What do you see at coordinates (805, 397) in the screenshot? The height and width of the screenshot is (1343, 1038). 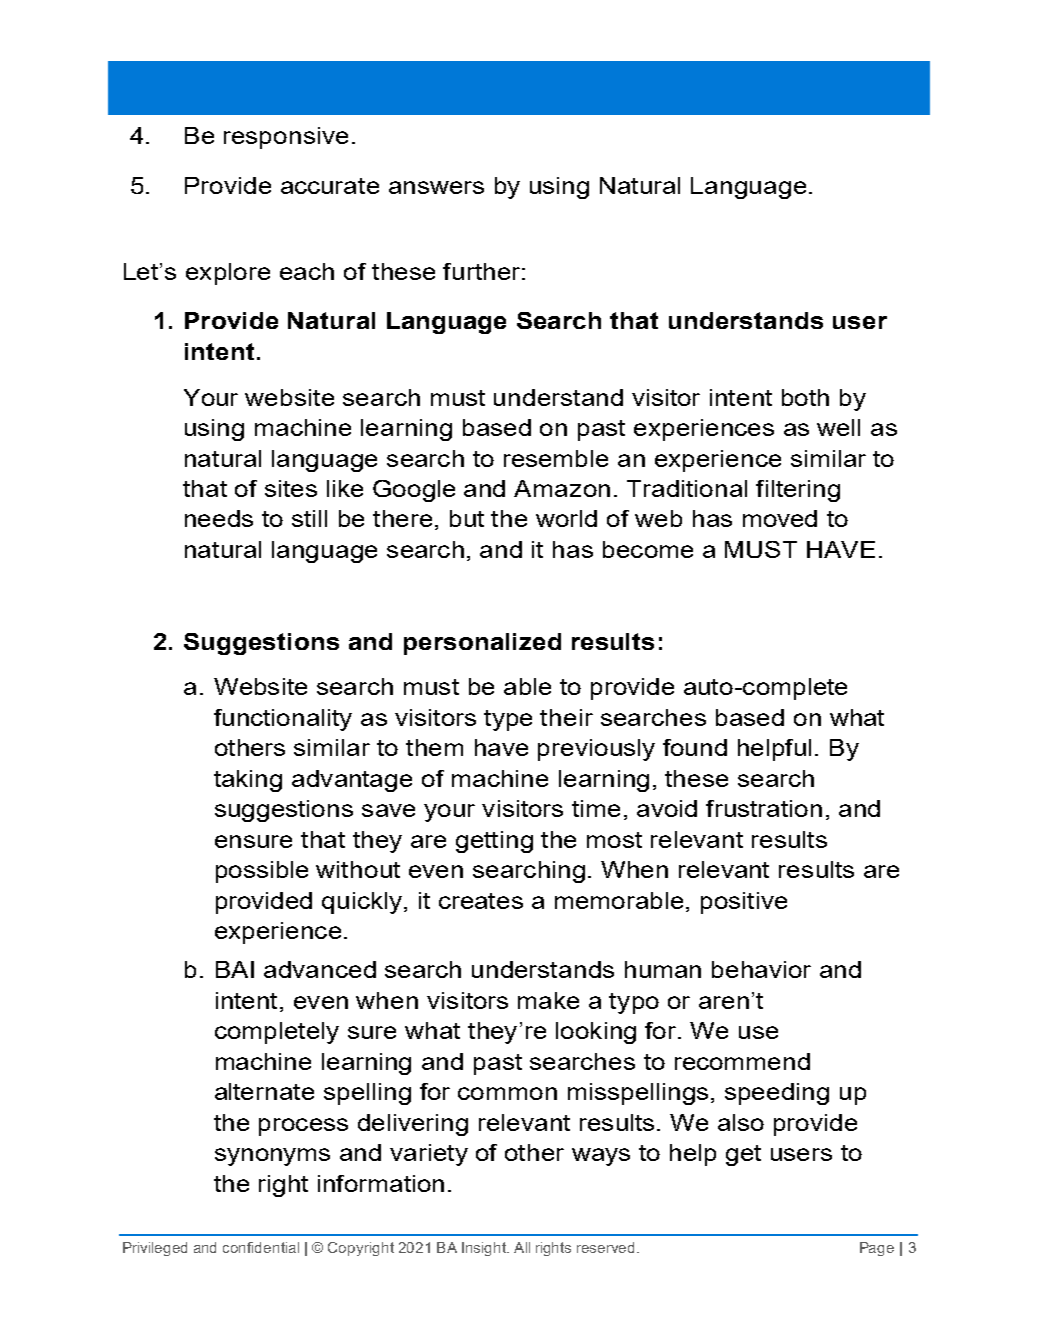 I see `both` at bounding box center [805, 397].
